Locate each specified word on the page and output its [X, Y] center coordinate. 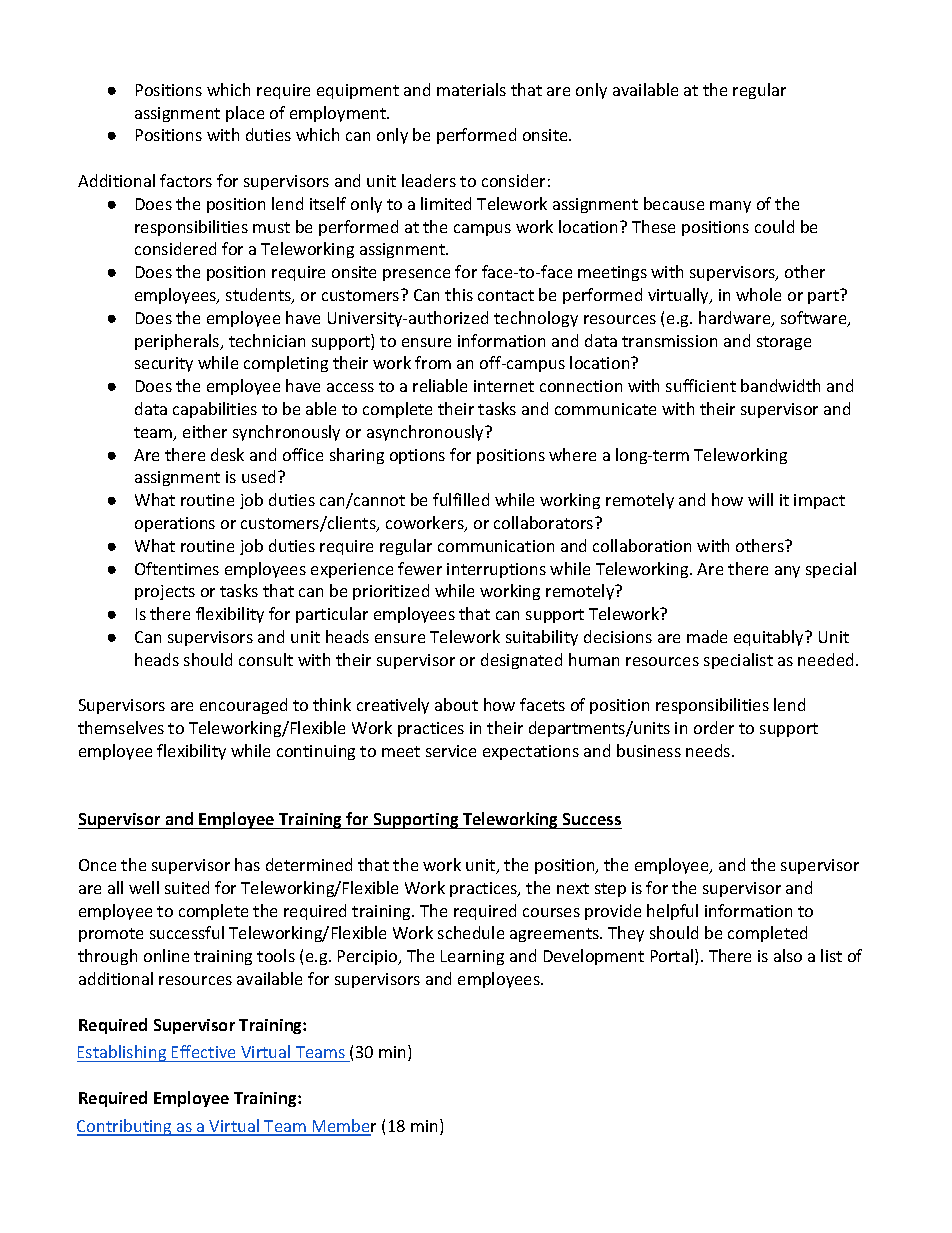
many [730, 207]
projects [165, 592]
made [707, 636]
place [245, 114]
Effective [203, 1051]
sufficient [701, 385]
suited [187, 887]
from [433, 362]
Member [343, 1127]
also [788, 955]
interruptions [496, 570]
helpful [672, 912]
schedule [471, 932]
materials [471, 89]
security [164, 364]
